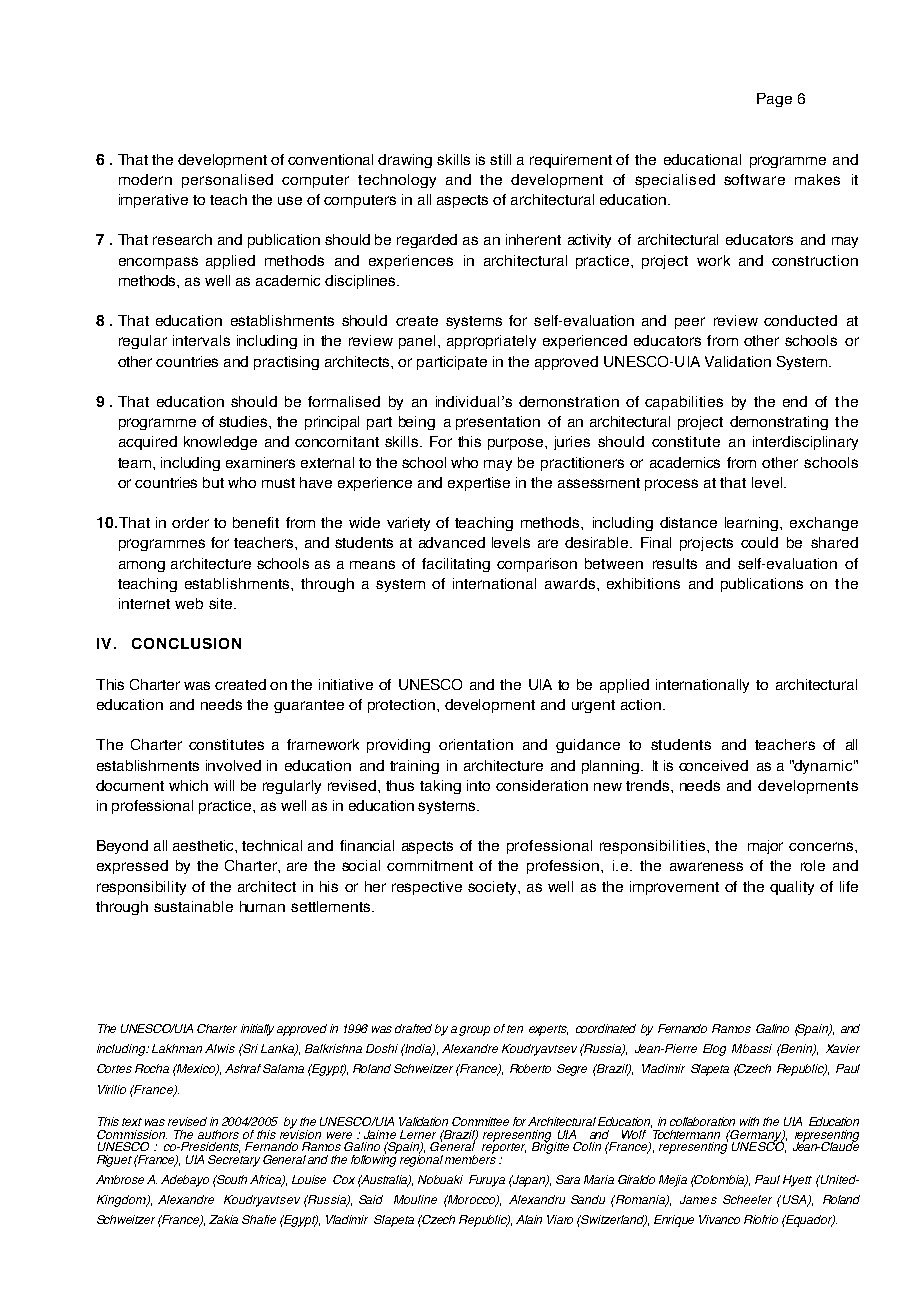  What do you see at coordinates (491, 342) in the image?
I see `appropriately` at bounding box center [491, 342].
